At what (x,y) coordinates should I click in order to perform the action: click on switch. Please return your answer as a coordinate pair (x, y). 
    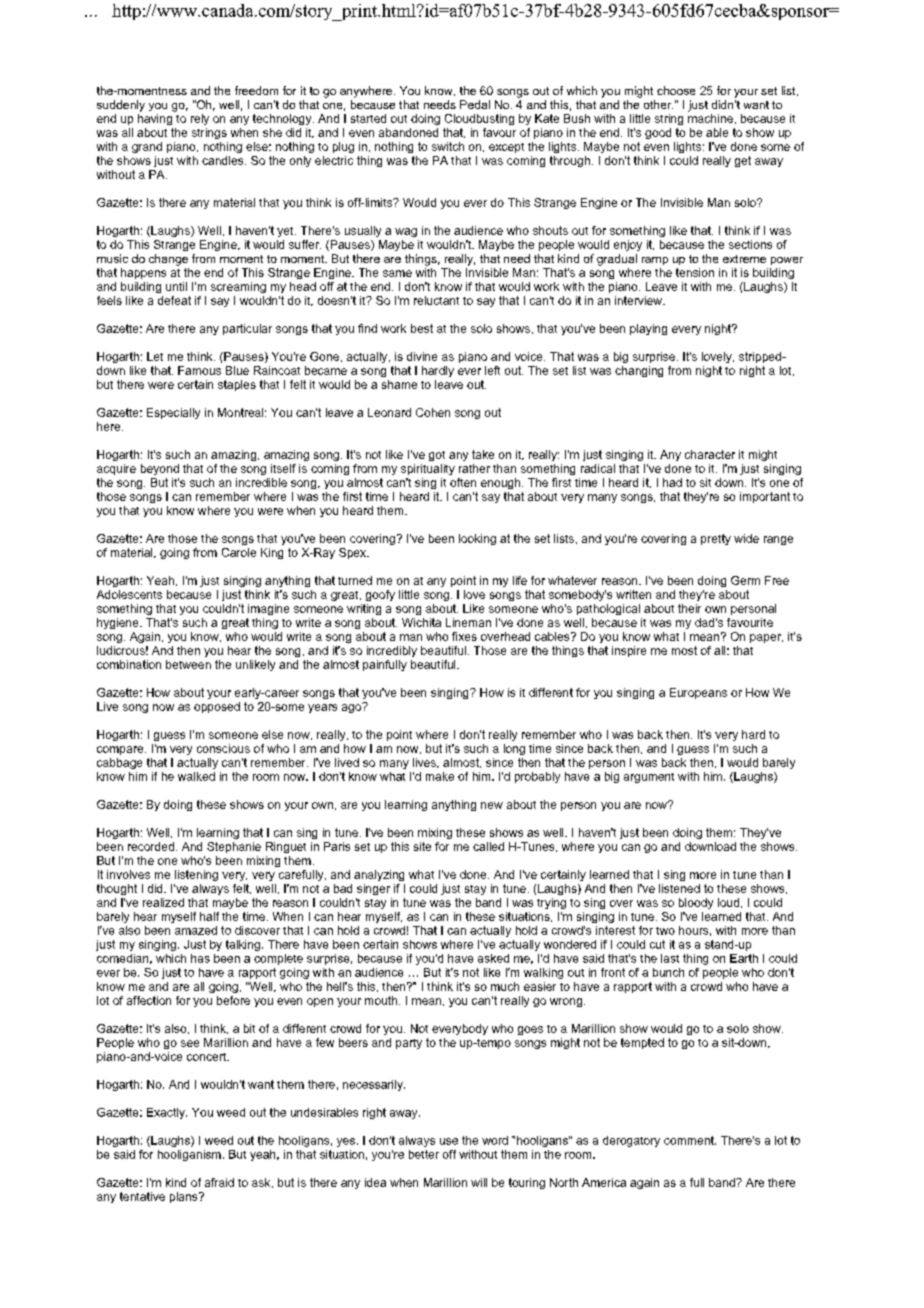
    Looking at the image, I should click on (448, 146).
